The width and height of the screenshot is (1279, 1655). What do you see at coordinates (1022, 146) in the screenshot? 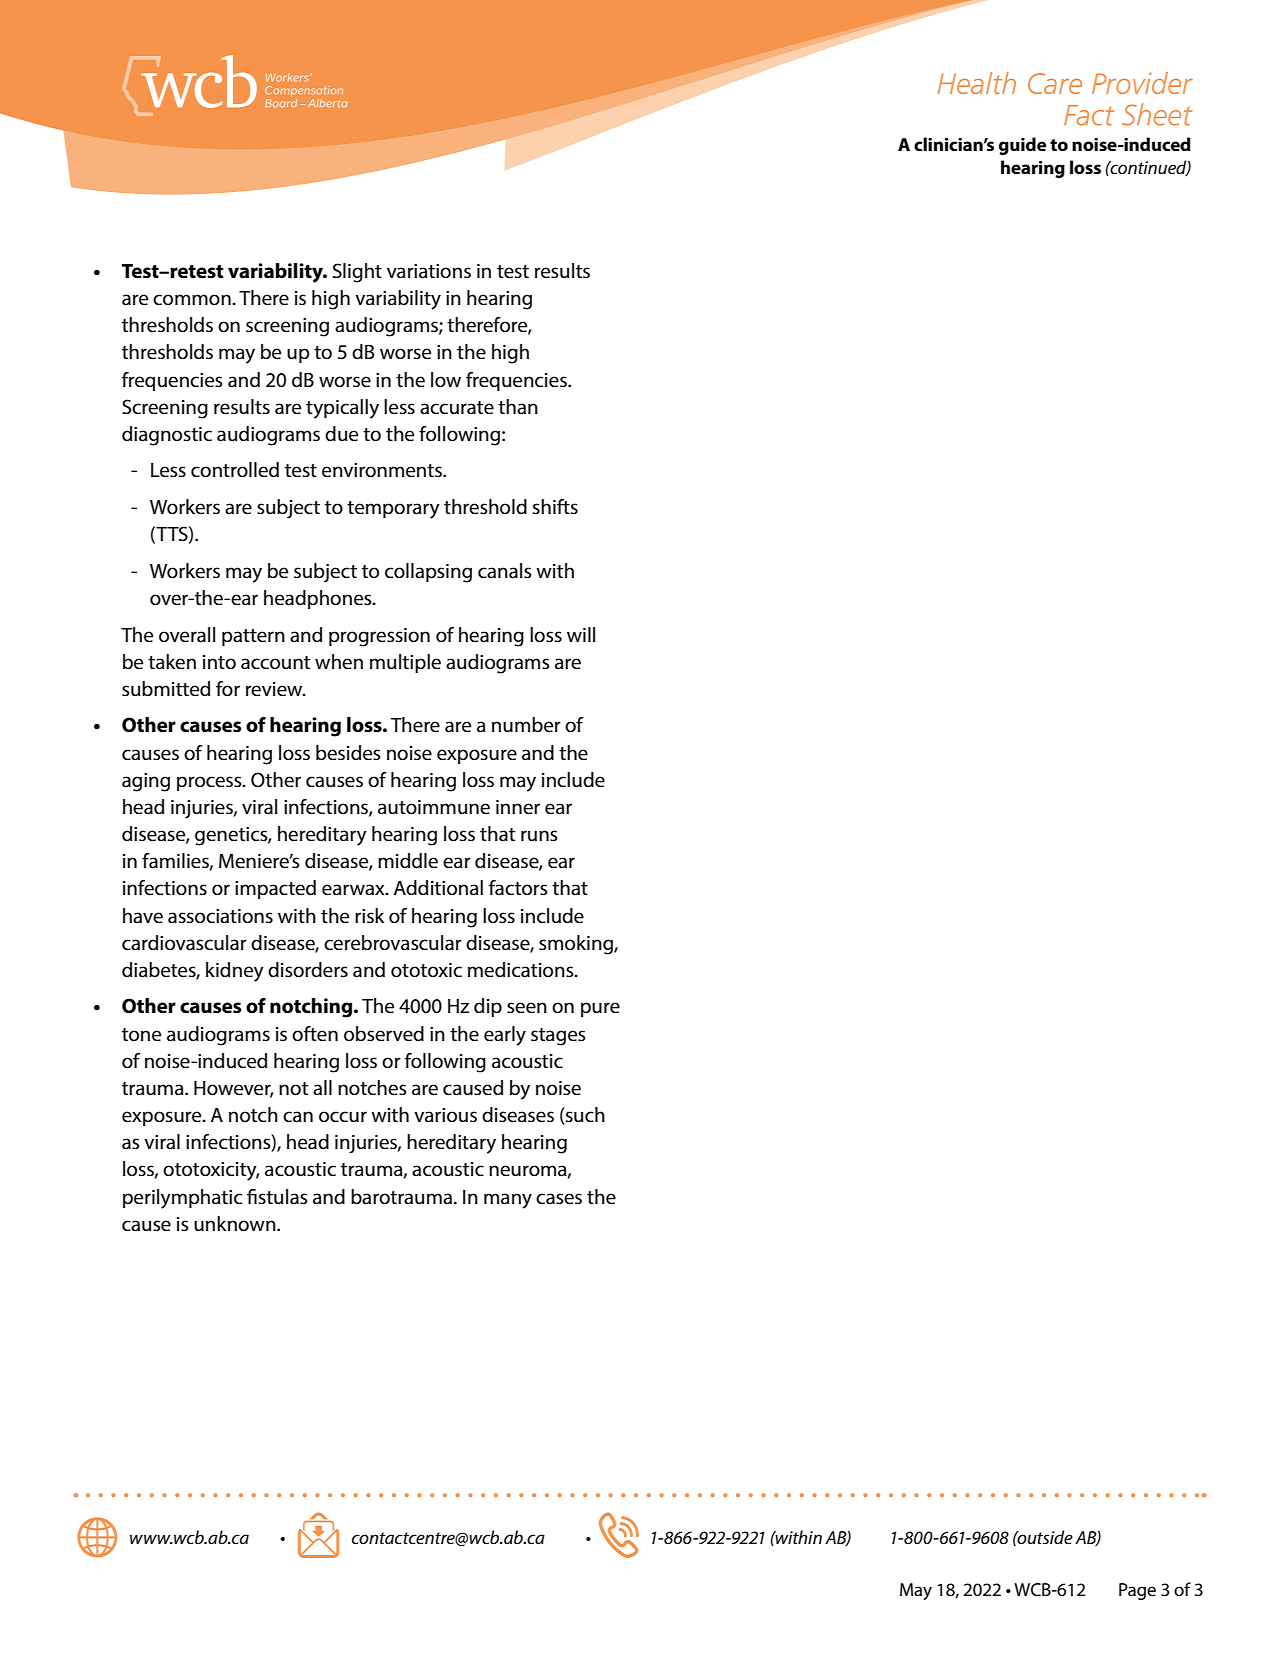
I see `guide` at bounding box center [1022, 146].
